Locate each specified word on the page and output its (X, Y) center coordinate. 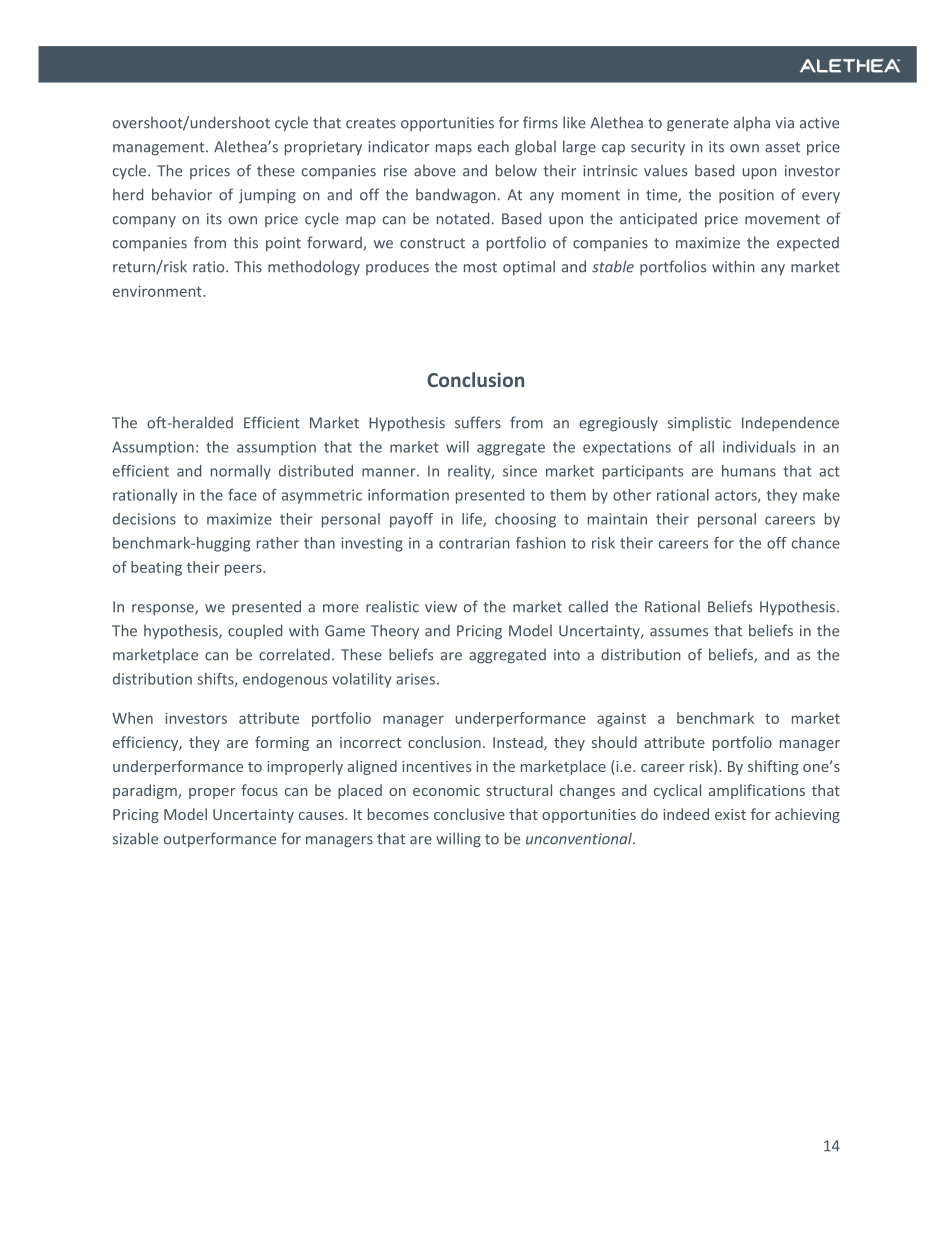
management (160, 149)
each (493, 146)
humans (749, 471)
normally (241, 472)
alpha (752, 123)
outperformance (220, 839)
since (520, 471)
